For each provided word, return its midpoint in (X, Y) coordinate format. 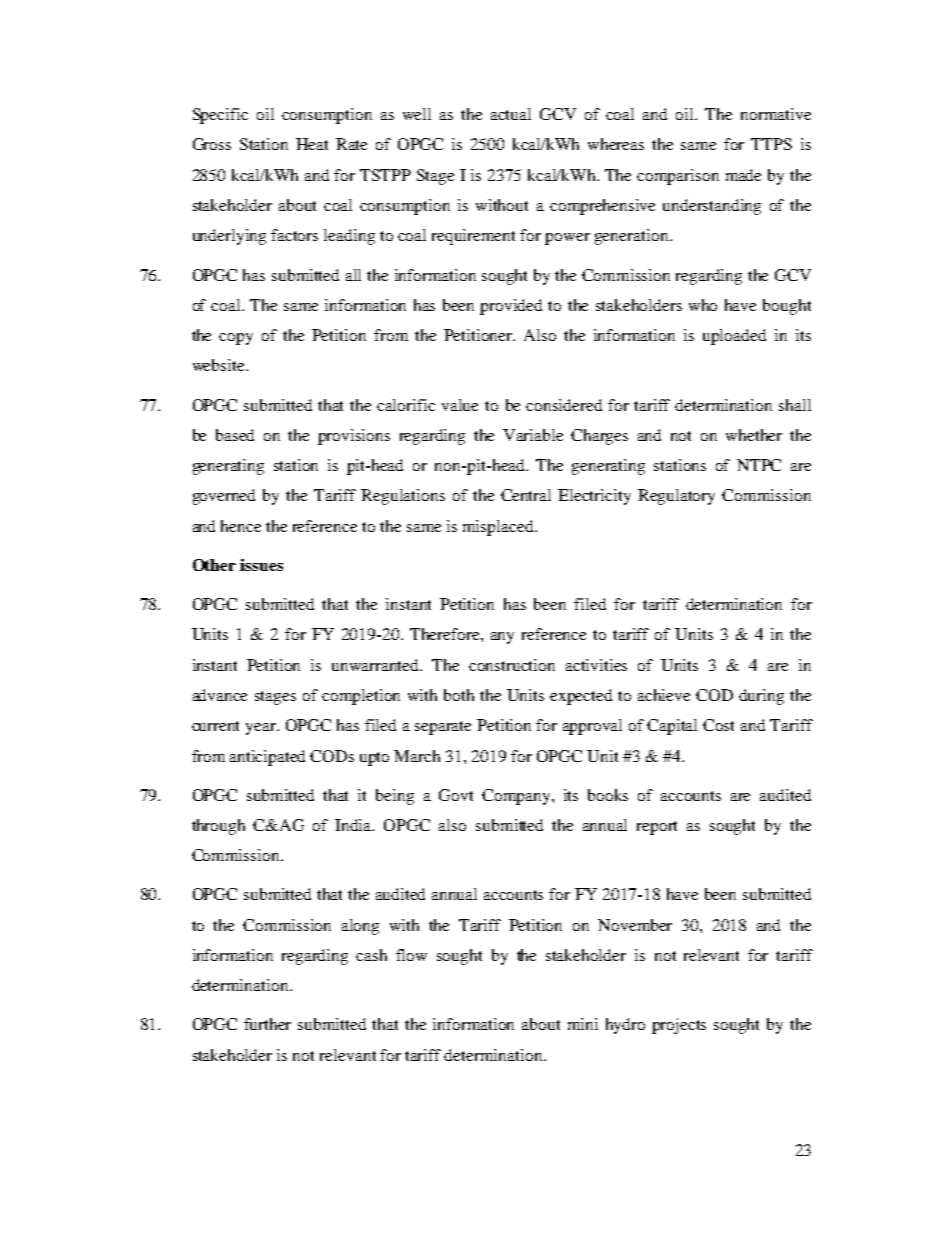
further (267, 1024)
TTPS (771, 144)
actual (511, 114)
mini (583, 1024)
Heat (312, 144)
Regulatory (676, 497)
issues (261, 565)
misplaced (499, 528)
